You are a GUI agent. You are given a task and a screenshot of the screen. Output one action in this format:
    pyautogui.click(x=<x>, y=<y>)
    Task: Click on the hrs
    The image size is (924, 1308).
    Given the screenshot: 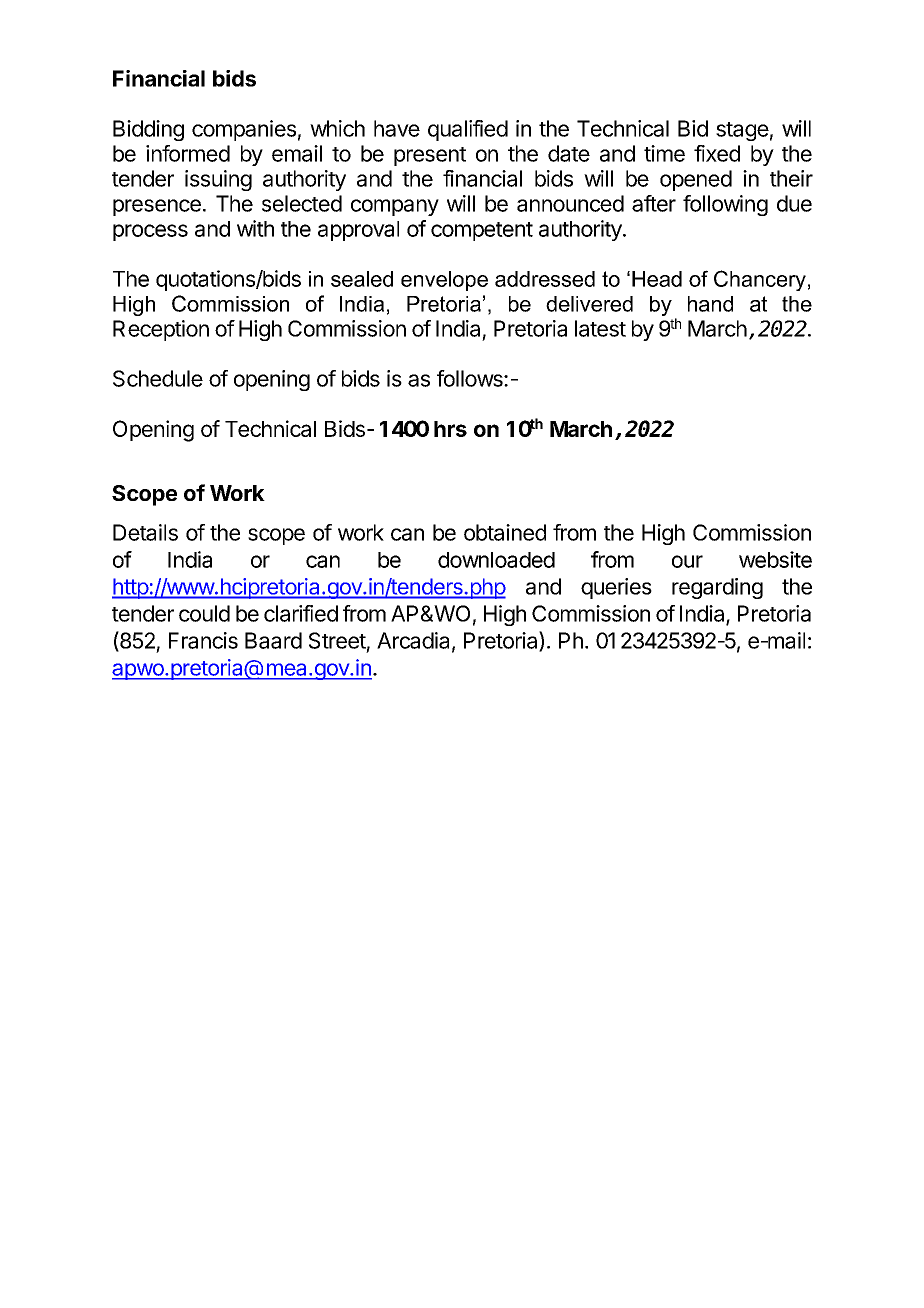 What is the action you would take?
    pyautogui.click(x=450, y=429)
